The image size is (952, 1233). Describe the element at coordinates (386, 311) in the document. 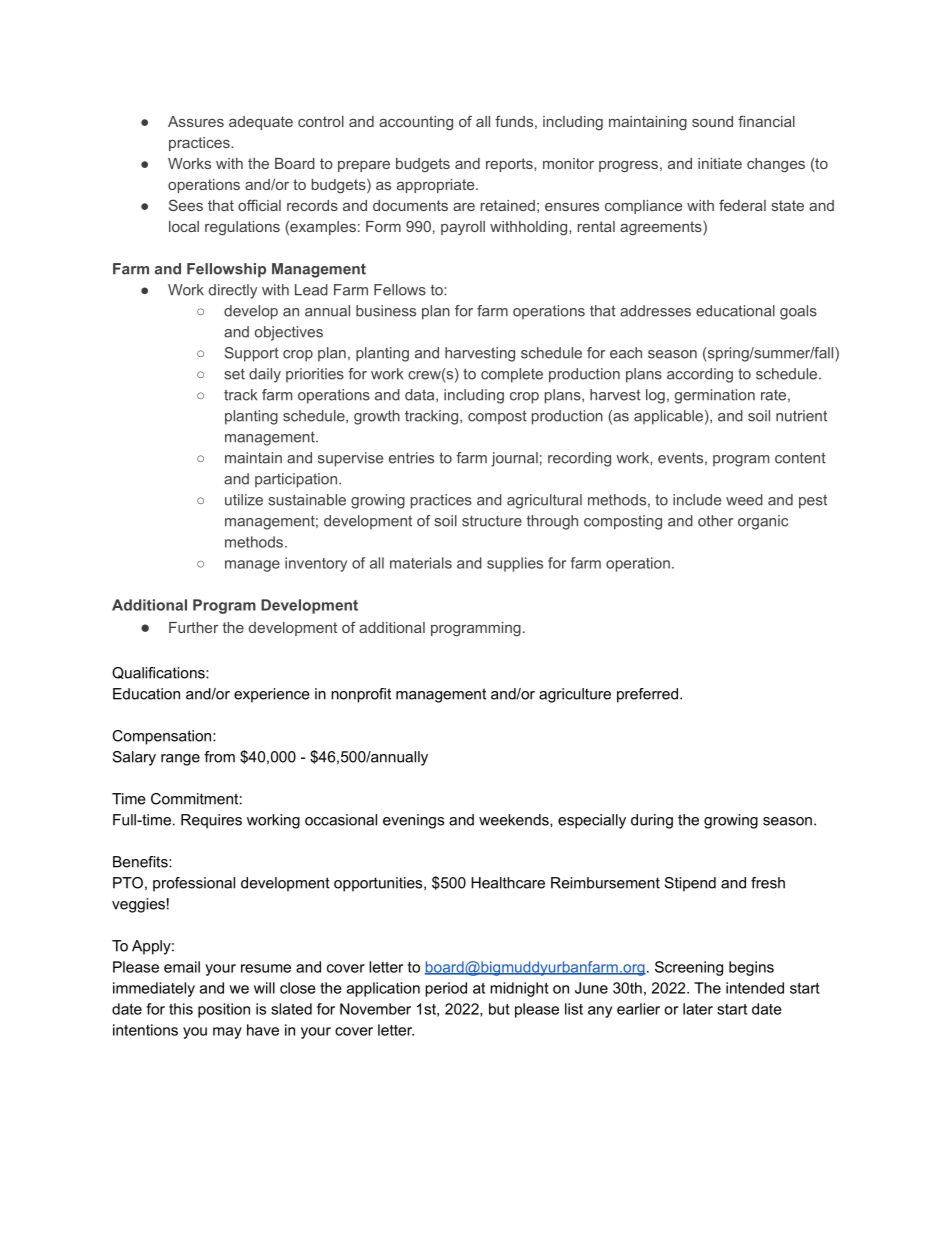

I see `business` at that location.
